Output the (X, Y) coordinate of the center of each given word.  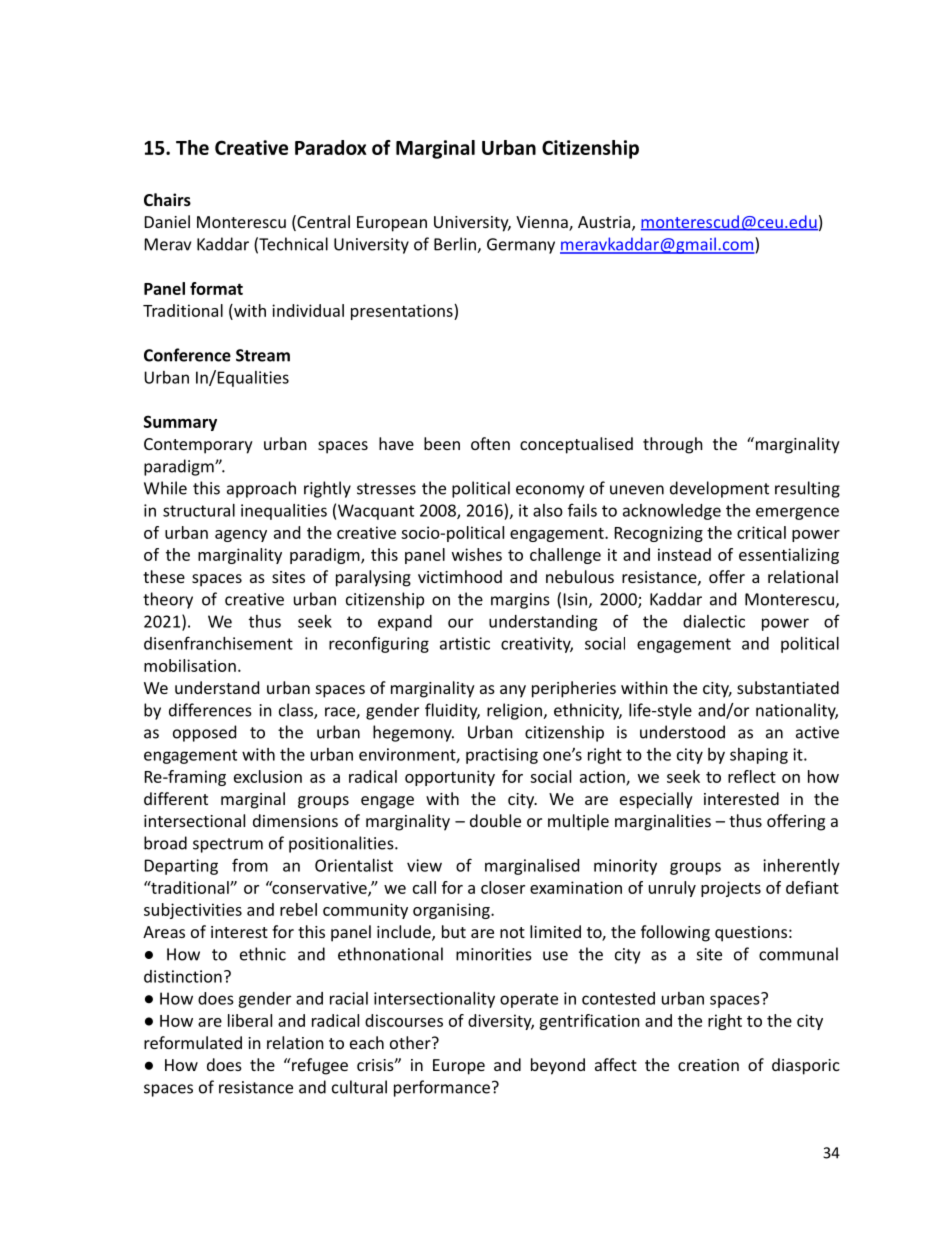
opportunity (450, 778)
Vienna (543, 223)
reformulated (193, 1042)
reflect (752, 776)
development (719, 489)
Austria (605, 223)
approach (261, 489)
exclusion (268, 776)
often (490, 443)
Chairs (167, 199)
